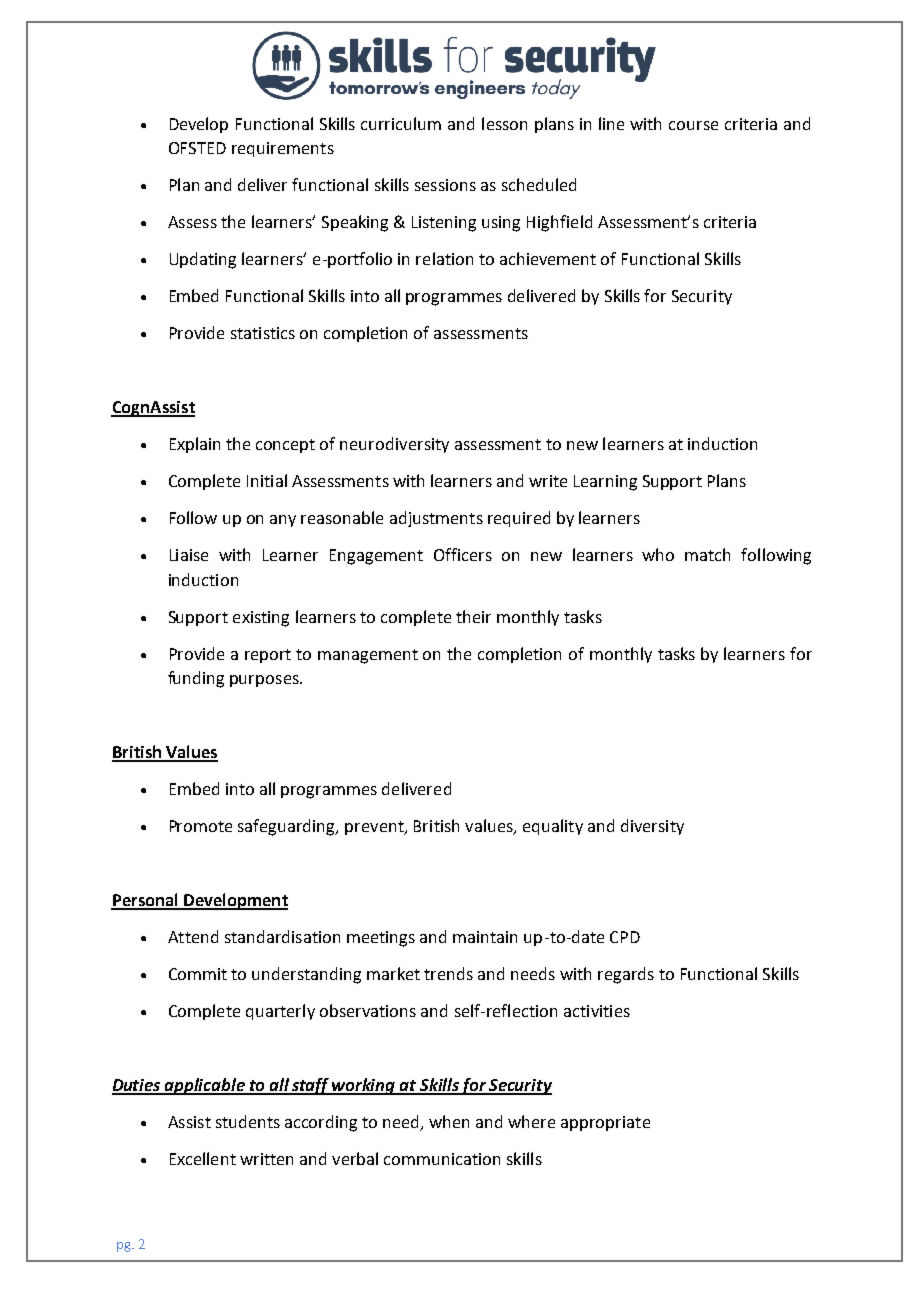 Image resolution: width=924 pixels, height=1308 pixels. Describe the element at coordinates (197, 148) in the image. I see `OFSTED` at that location.
